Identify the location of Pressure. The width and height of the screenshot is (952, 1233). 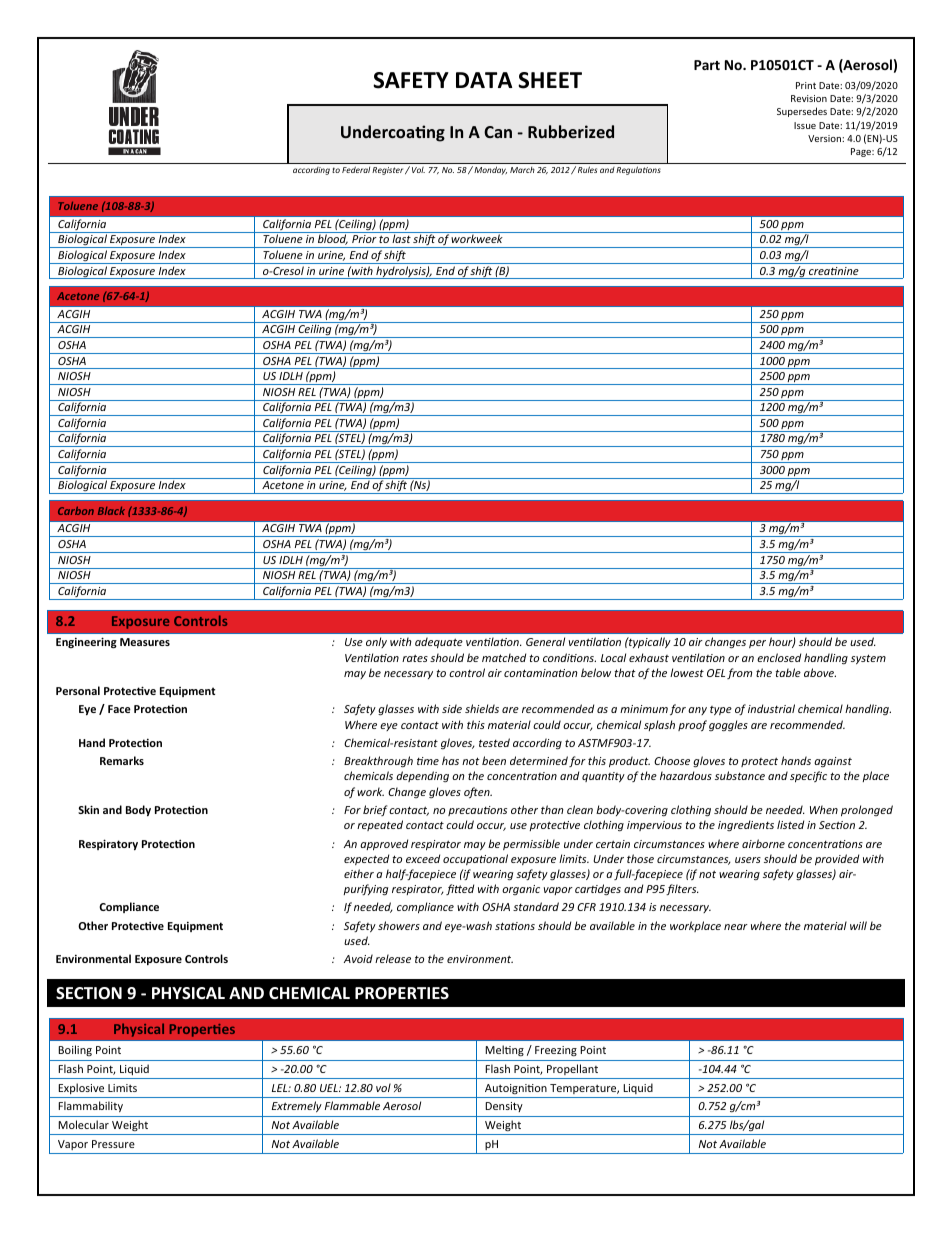
(113, 1144).
